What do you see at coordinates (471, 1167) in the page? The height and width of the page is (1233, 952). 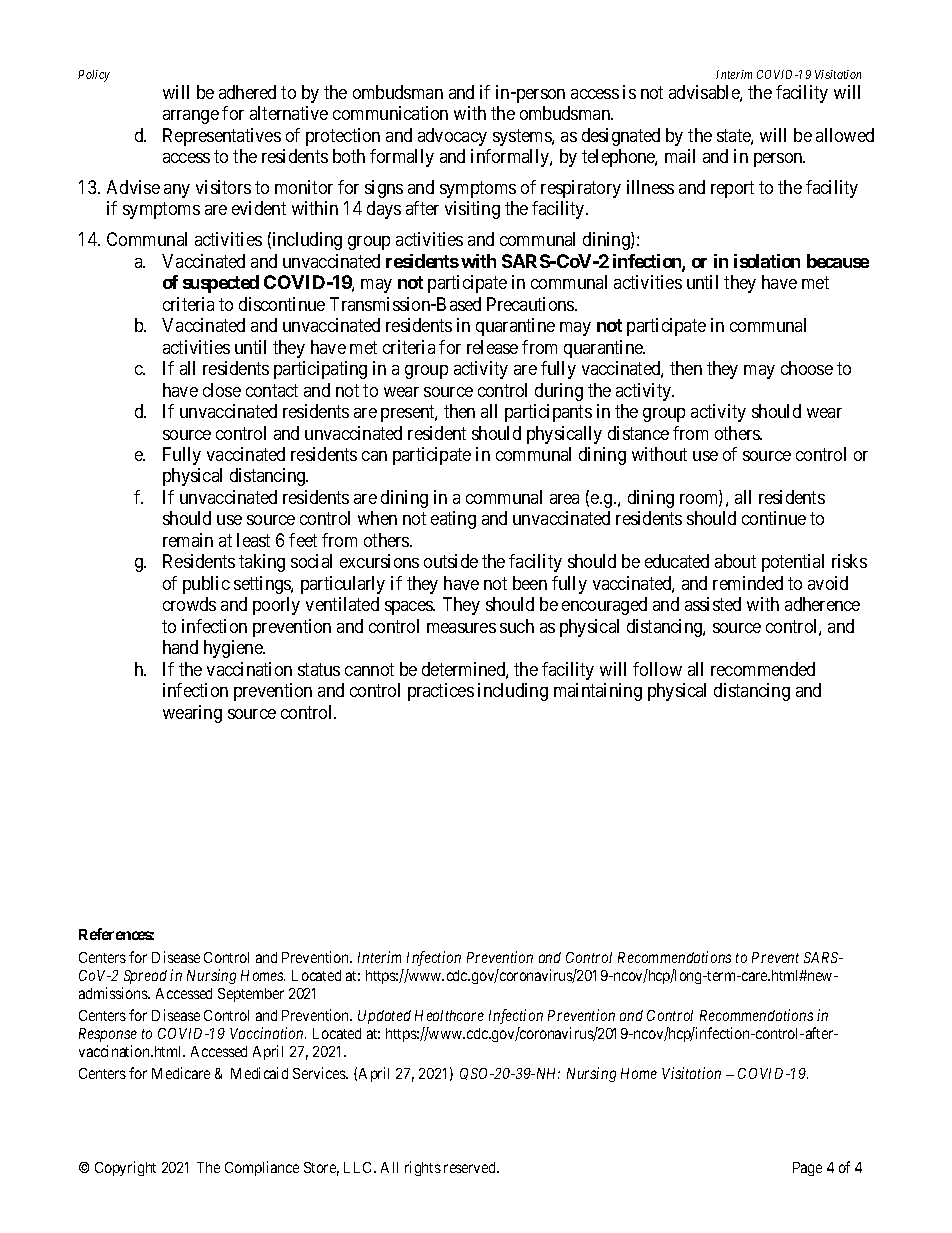 I see `reserved` at bounding box center [471, 1167].
